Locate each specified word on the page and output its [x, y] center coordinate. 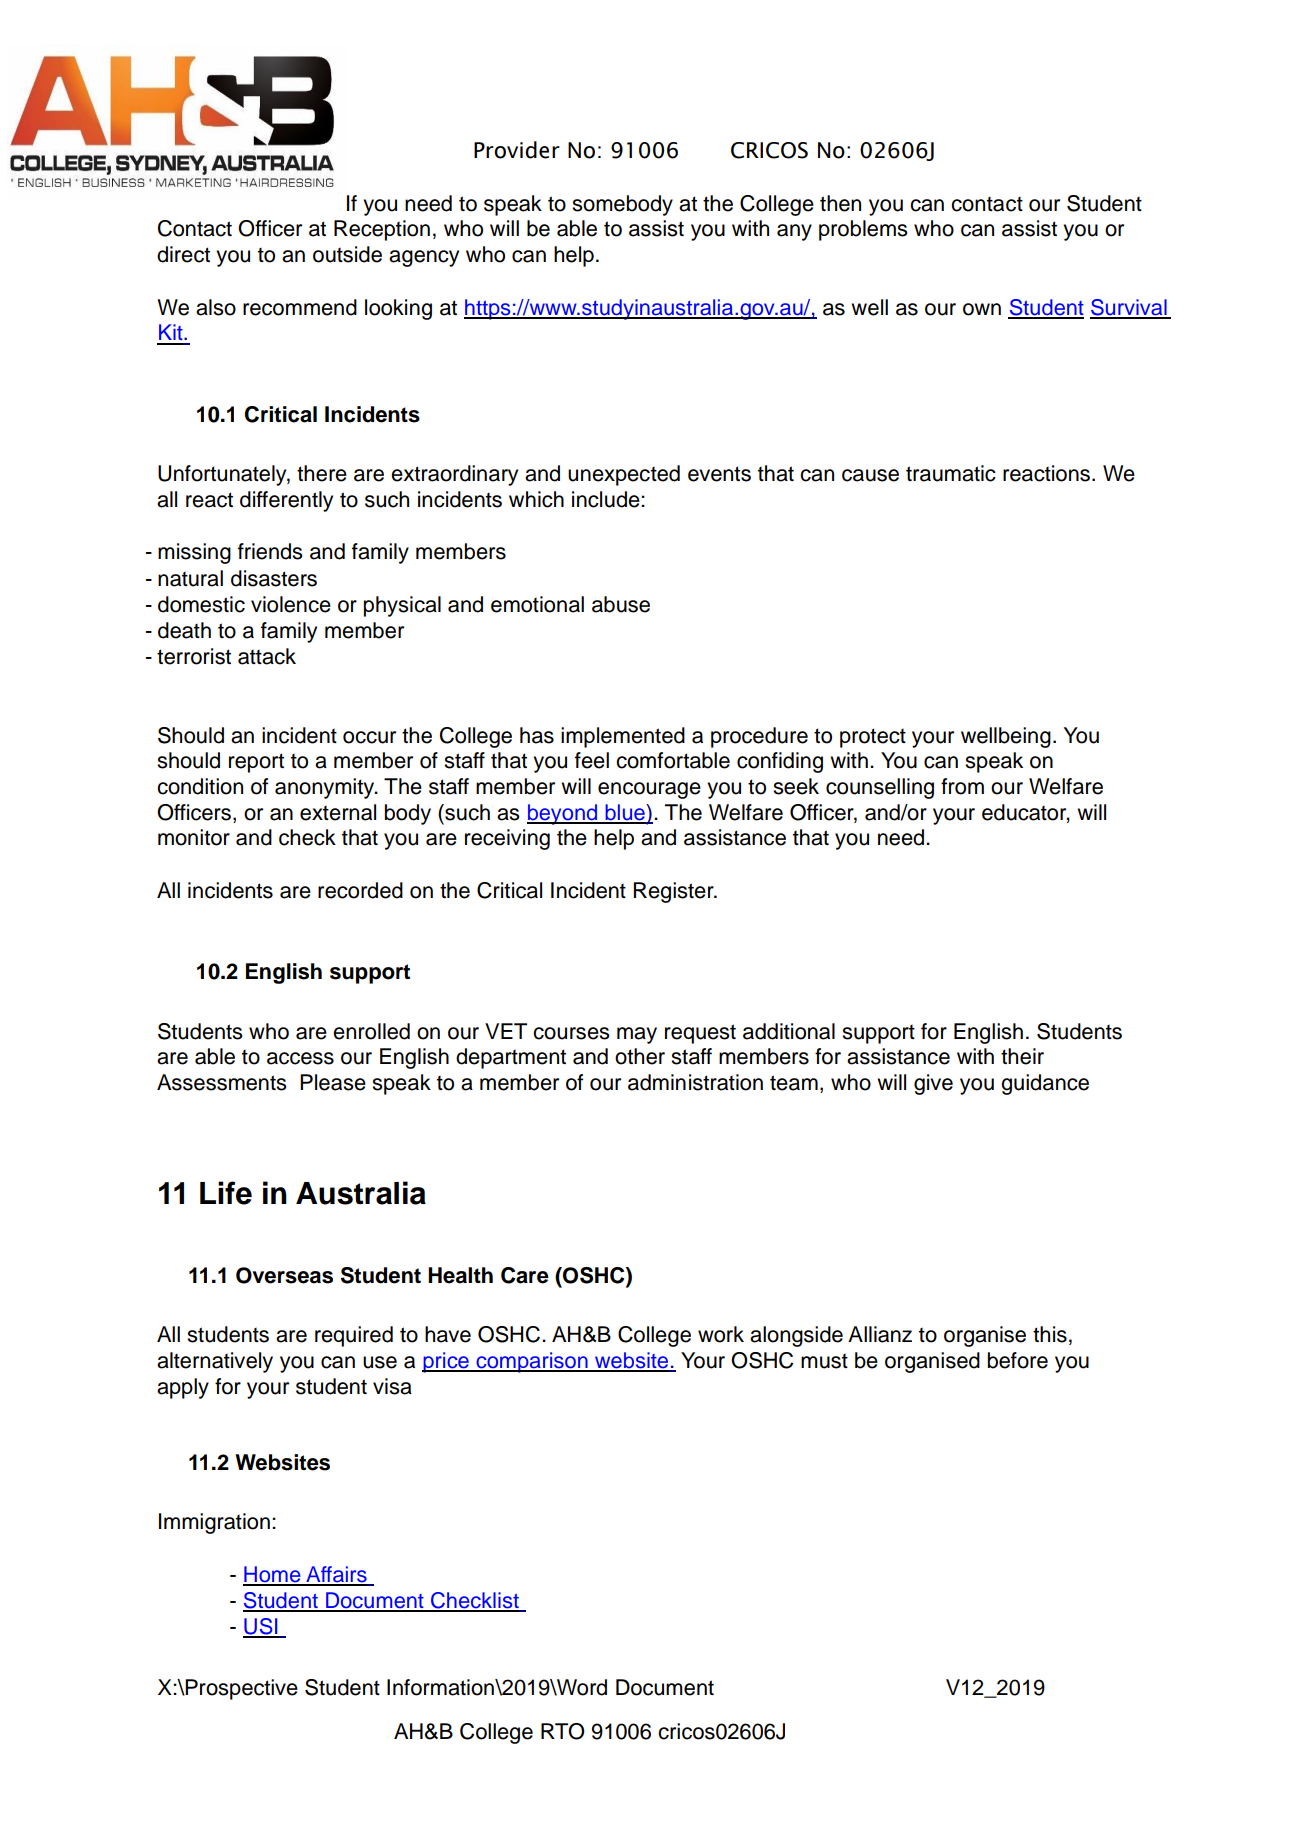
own [982, 309]
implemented [623, 737]
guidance [1045, 1084]
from [962, 786]
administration [695, 1082]
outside [347, 254]
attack [267, 656]
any [794, 232]
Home [273, 1575]
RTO [563, 1731]
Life [226, 1193]
